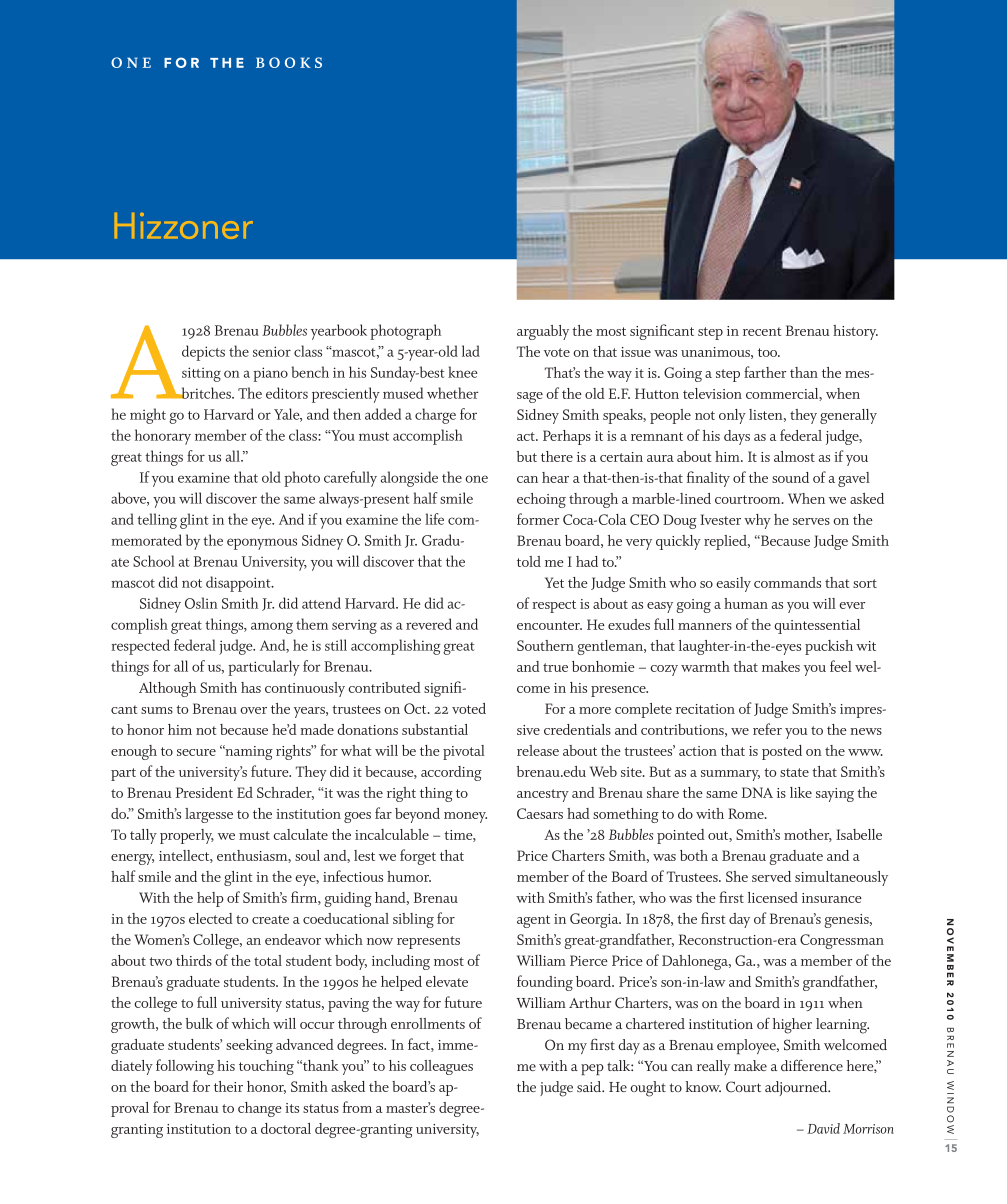  Describe the element at coordinates (555, 667) in the page. I see `true` at that location.
